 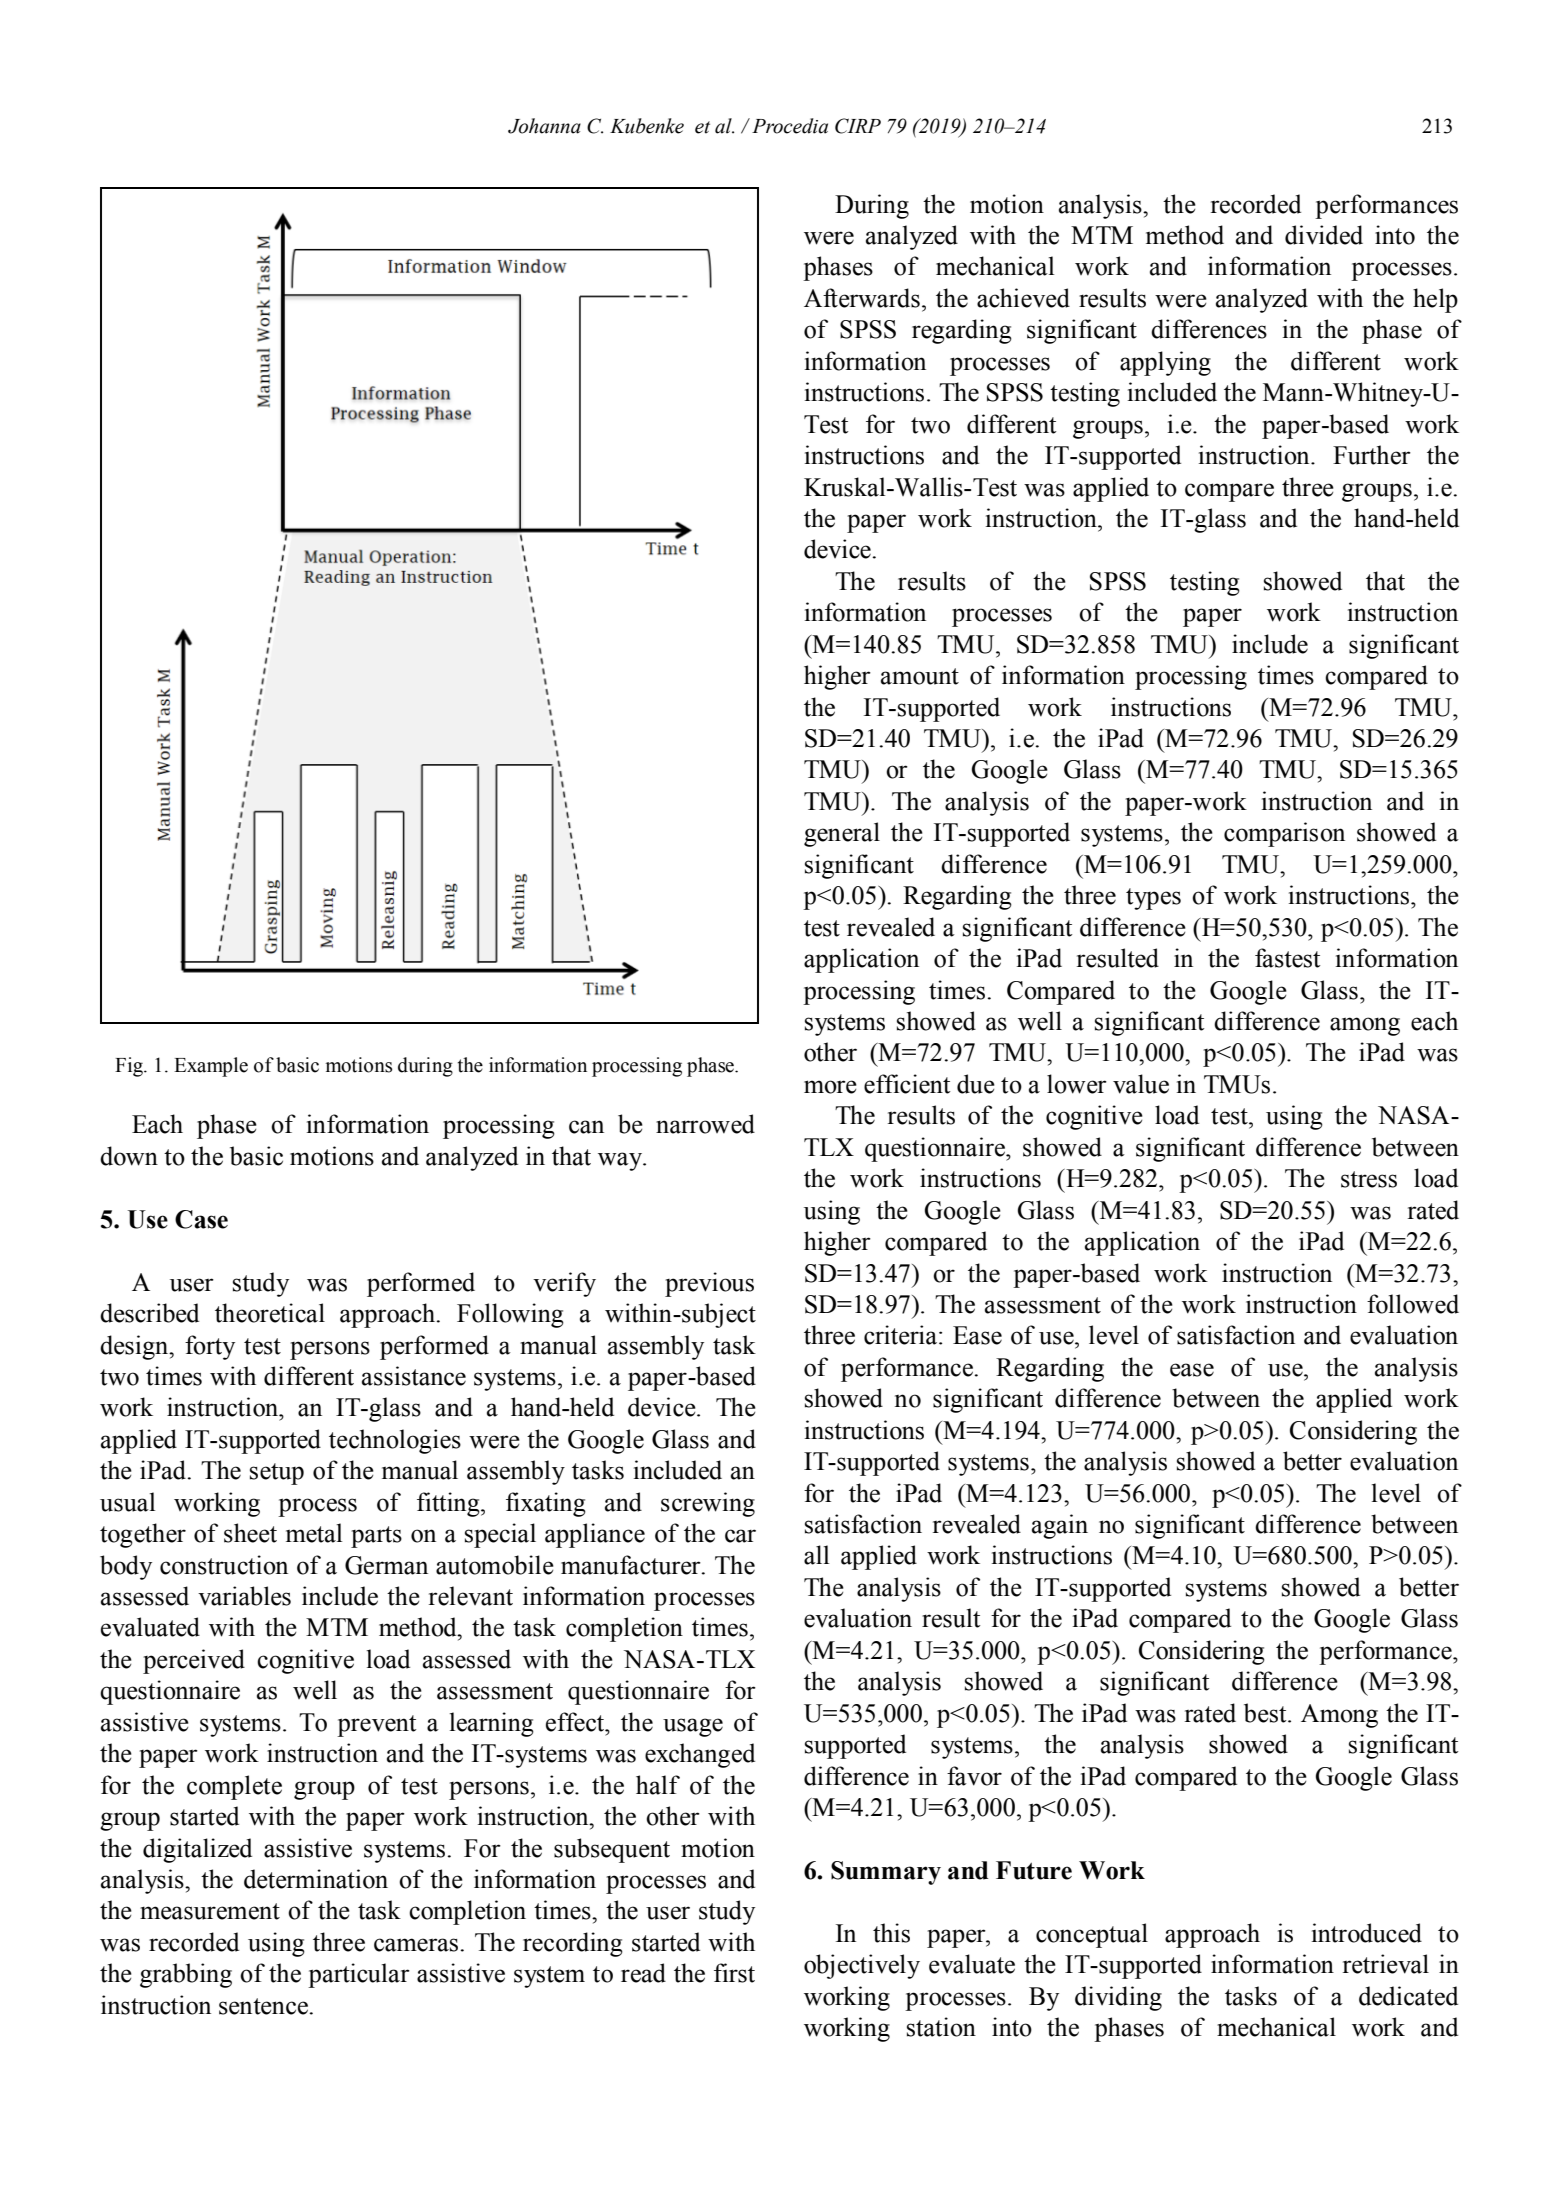 I want to click on car, so click(x=740, y=1536).
